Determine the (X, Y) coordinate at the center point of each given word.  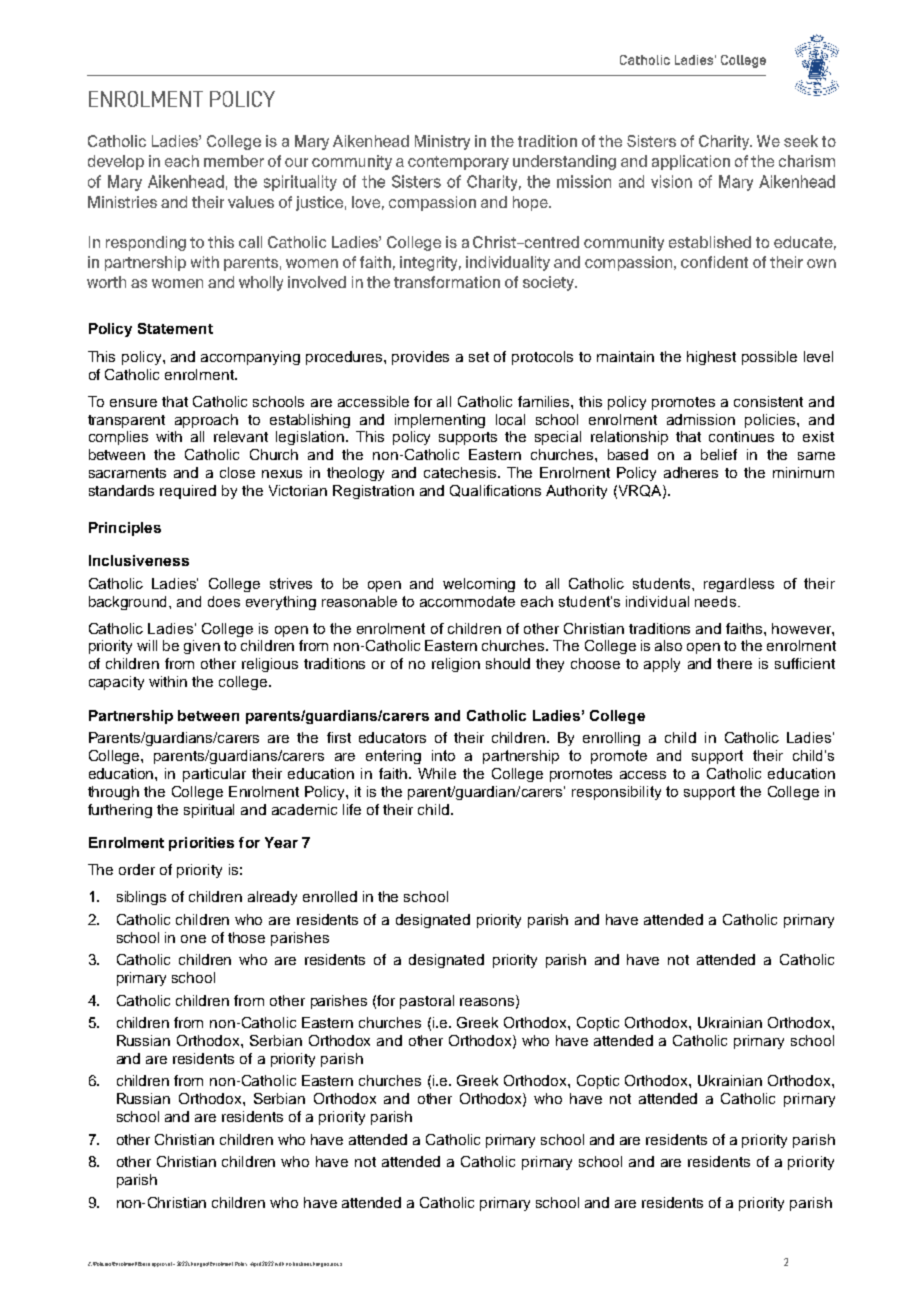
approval (163, 1264)
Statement (175, 328)
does (224, 601)
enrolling (611, 739)
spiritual (209, 811)
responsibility (616, 793)
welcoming (479, 585)
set (479, 357)
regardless (739, 585)
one (193, 939)
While (437, 773)
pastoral (427, 1002)
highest (711, 358)
